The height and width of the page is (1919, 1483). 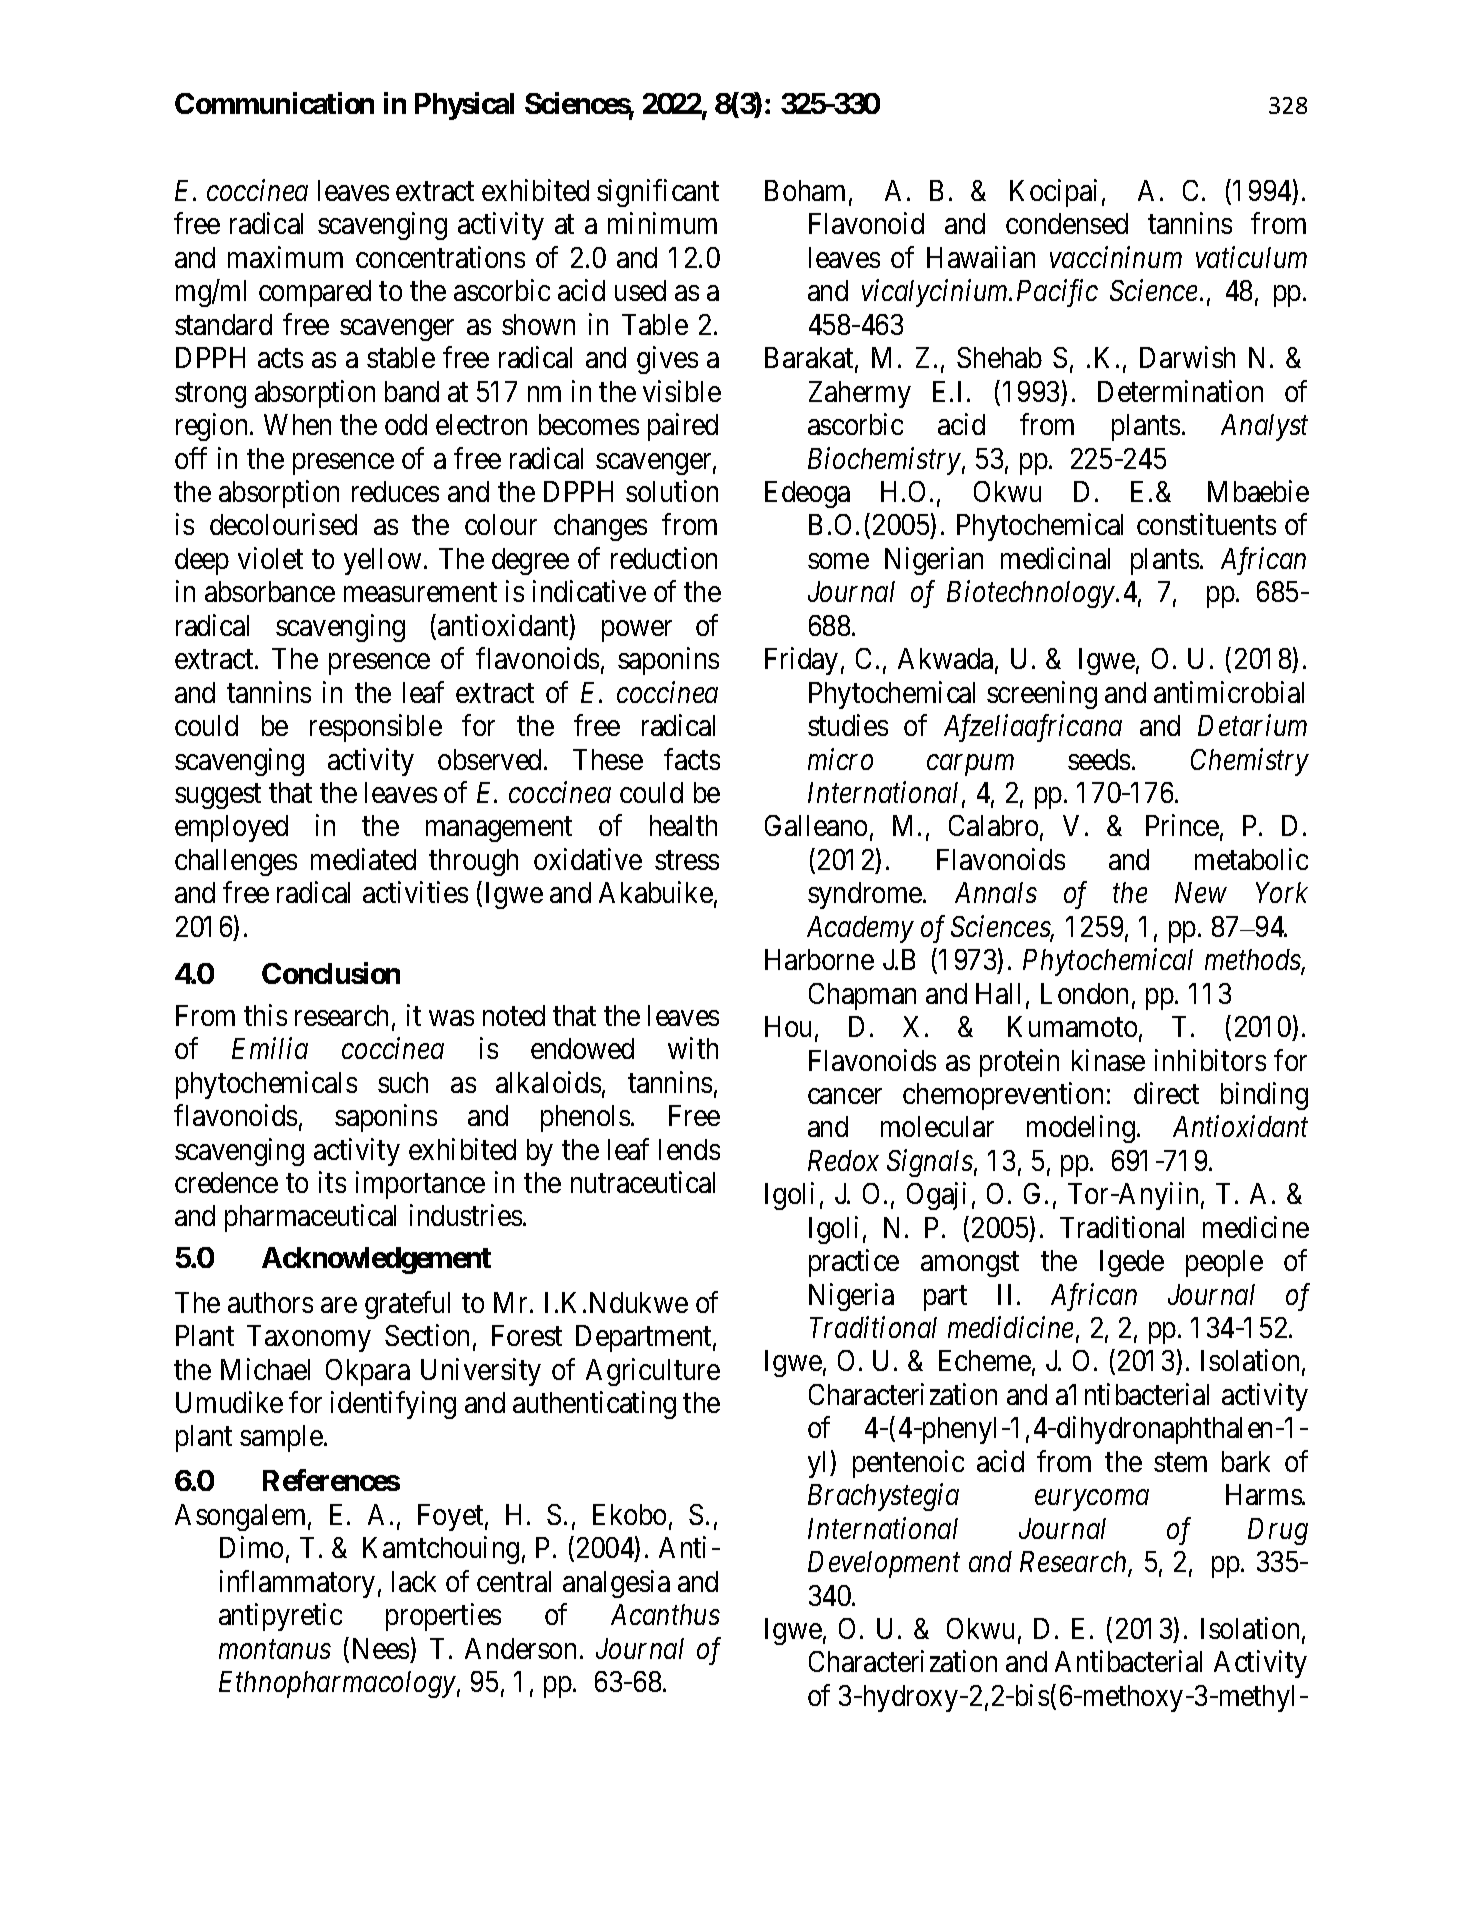 What do you see at coordinates (274, 103) in the page?
I see `Communication` at bounding box center [274, 103].
